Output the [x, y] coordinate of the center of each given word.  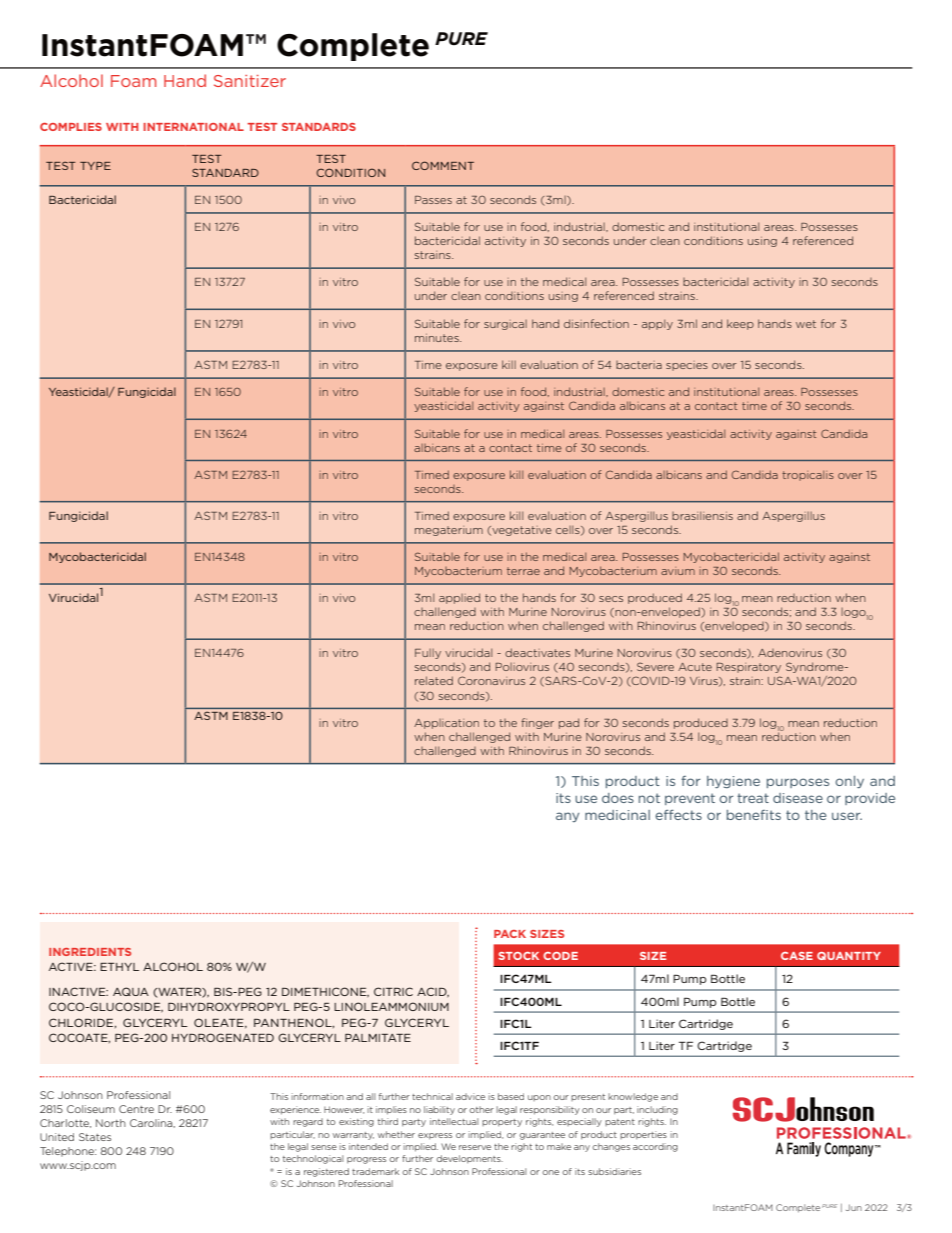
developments [469, 1159]
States [95, 1137]
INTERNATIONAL [193, 127]
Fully [428, 654]
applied [459, 598]
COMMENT [443, 165]
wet [806, 324]
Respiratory [749, 668]
